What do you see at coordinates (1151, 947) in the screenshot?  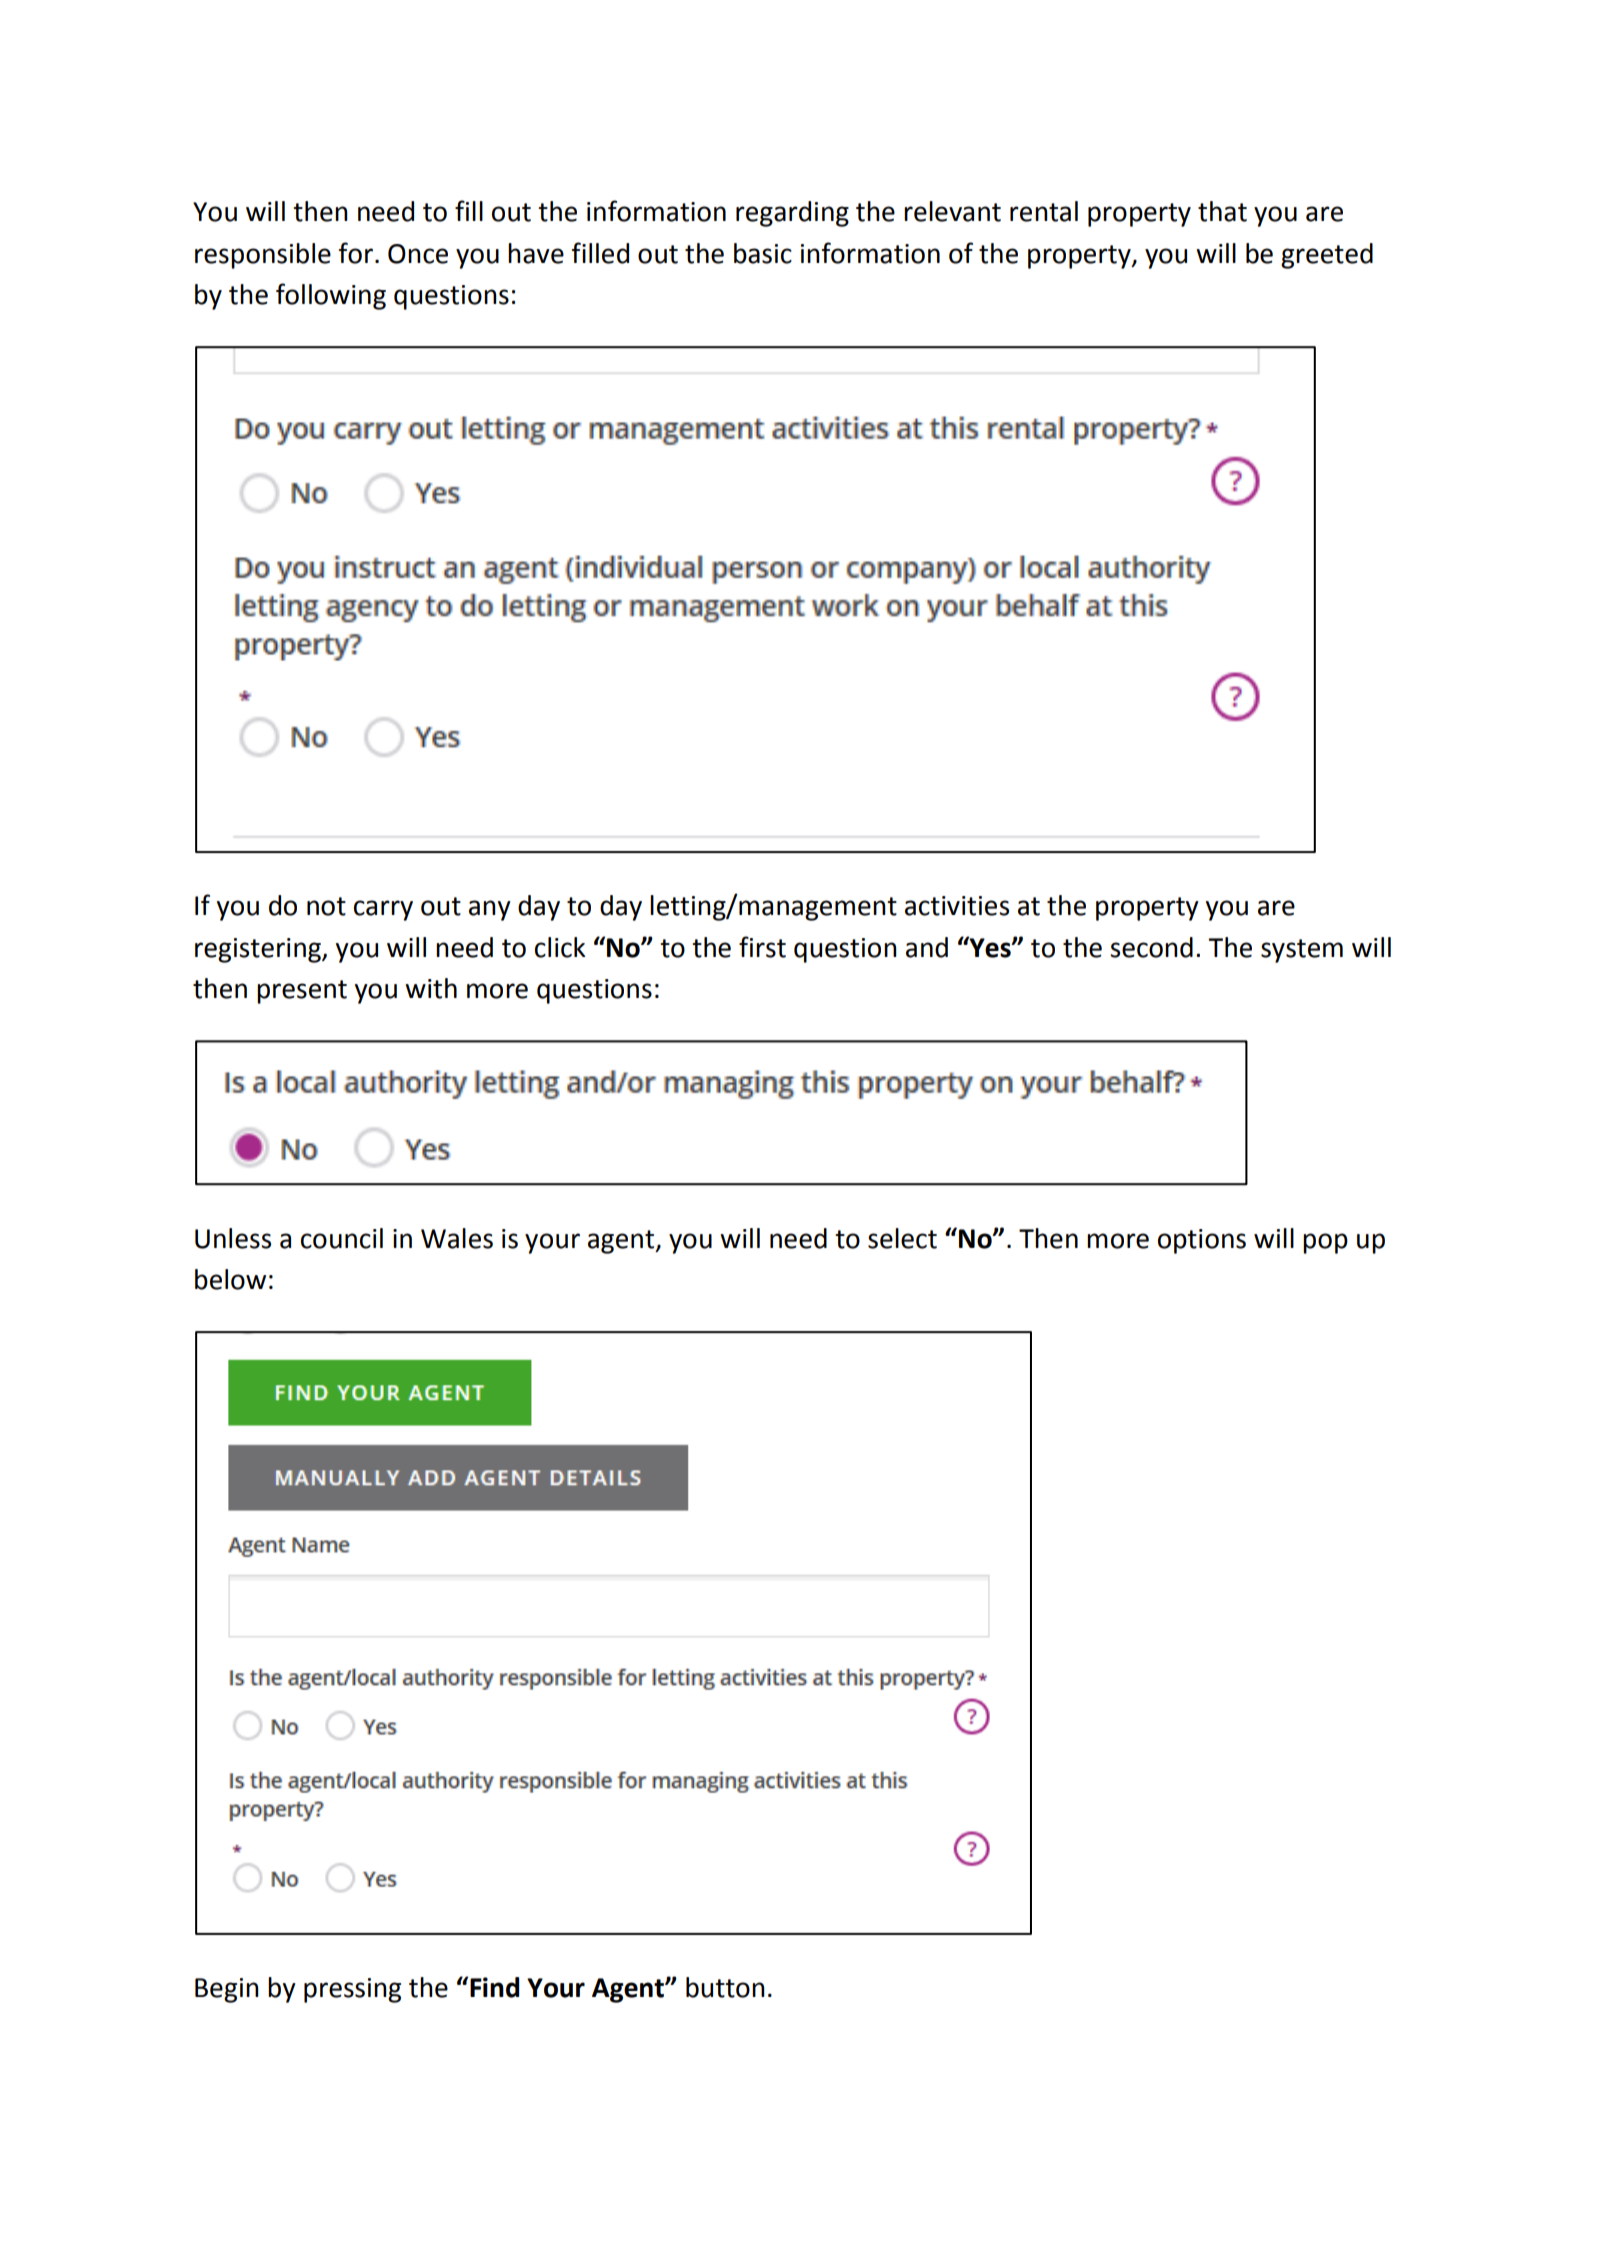 I see `second` at bounding box center [1151, 947].
